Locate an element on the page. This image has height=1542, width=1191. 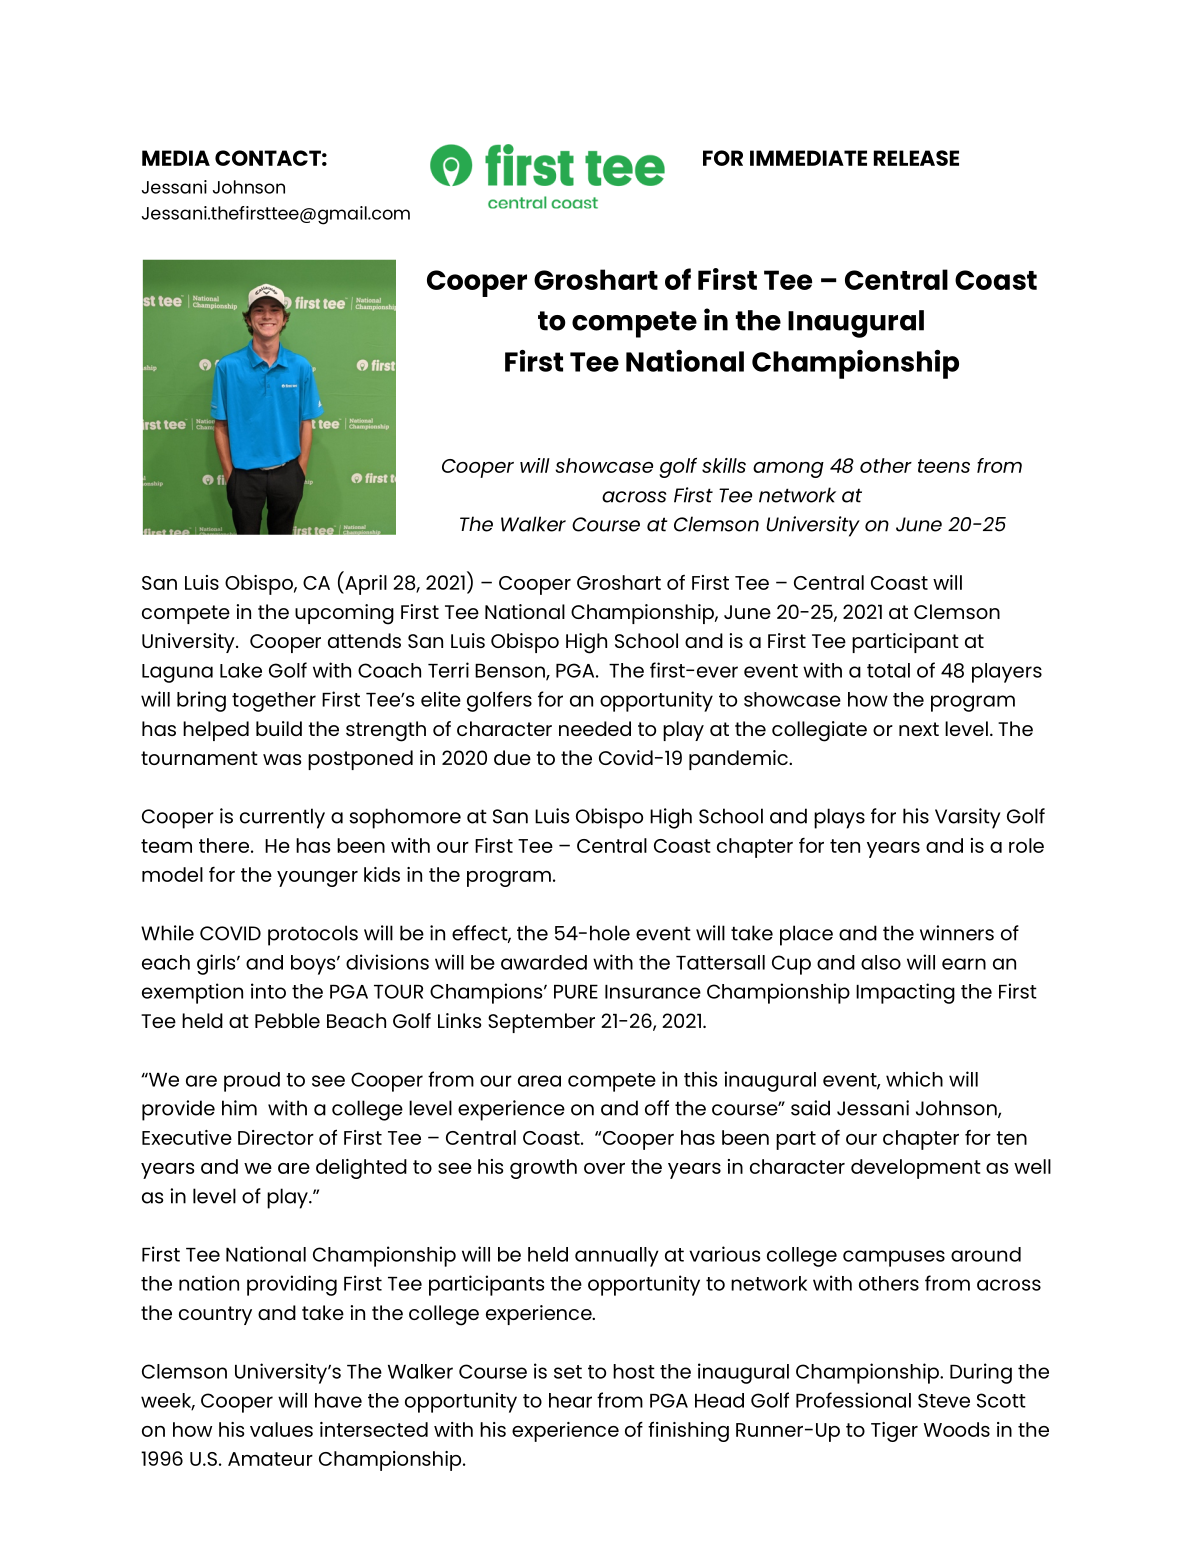
upcoming is located at coordinates (344, 614).
